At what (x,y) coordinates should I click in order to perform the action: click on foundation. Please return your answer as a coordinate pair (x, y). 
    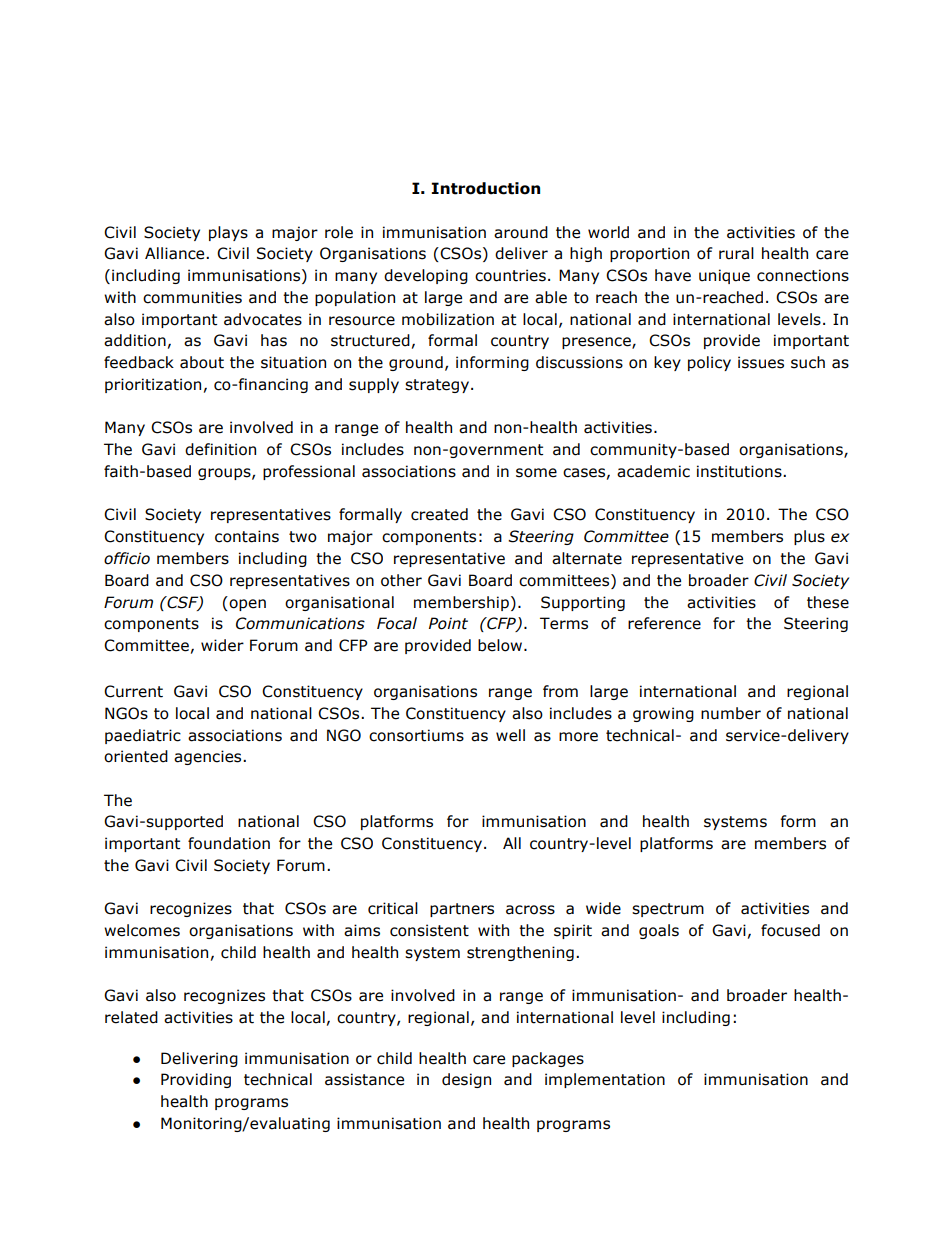
    Looking at the image, I should click on (229, 843).
